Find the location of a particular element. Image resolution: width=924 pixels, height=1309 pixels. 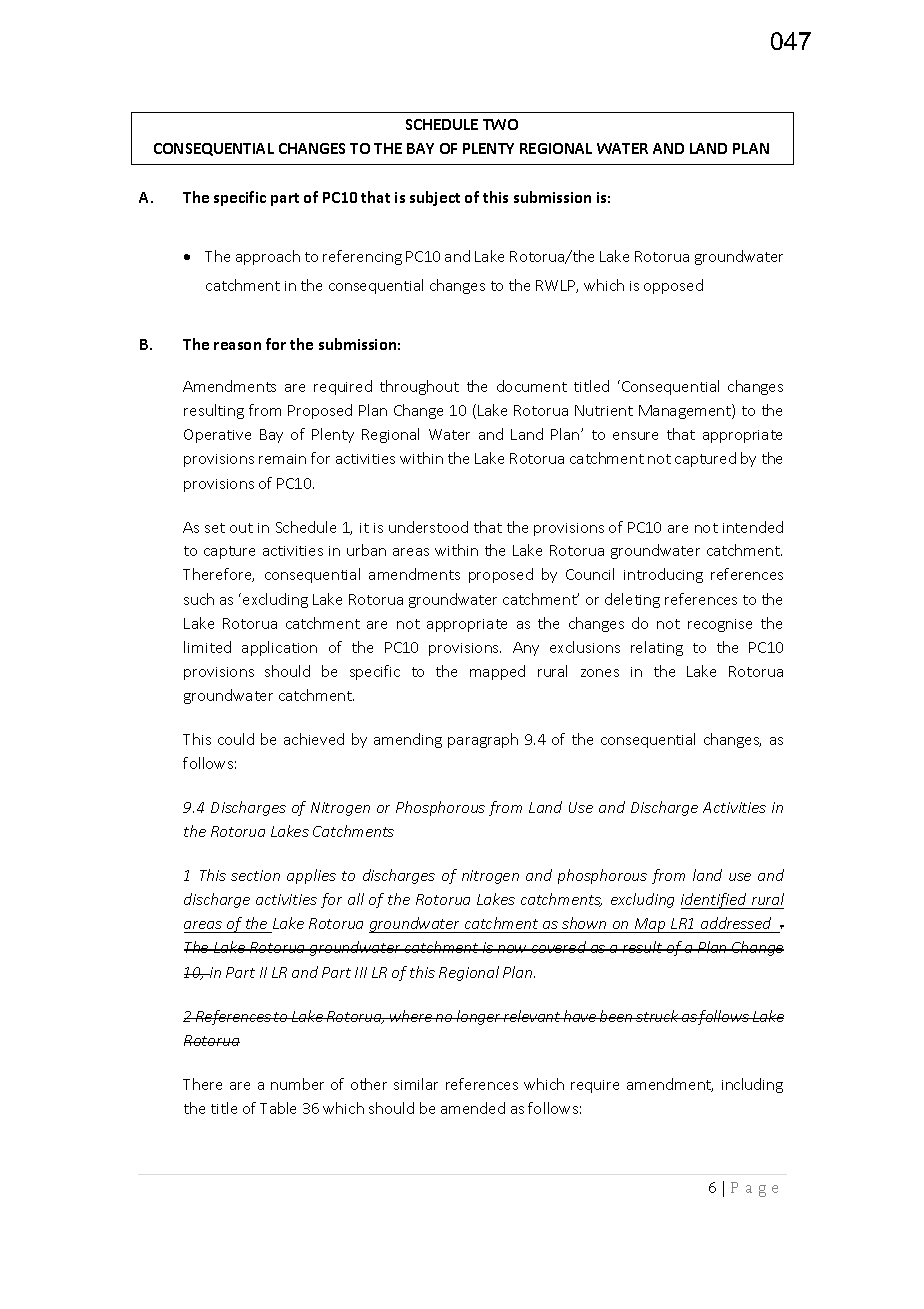

introducing is located at coordinates (663, 575).
